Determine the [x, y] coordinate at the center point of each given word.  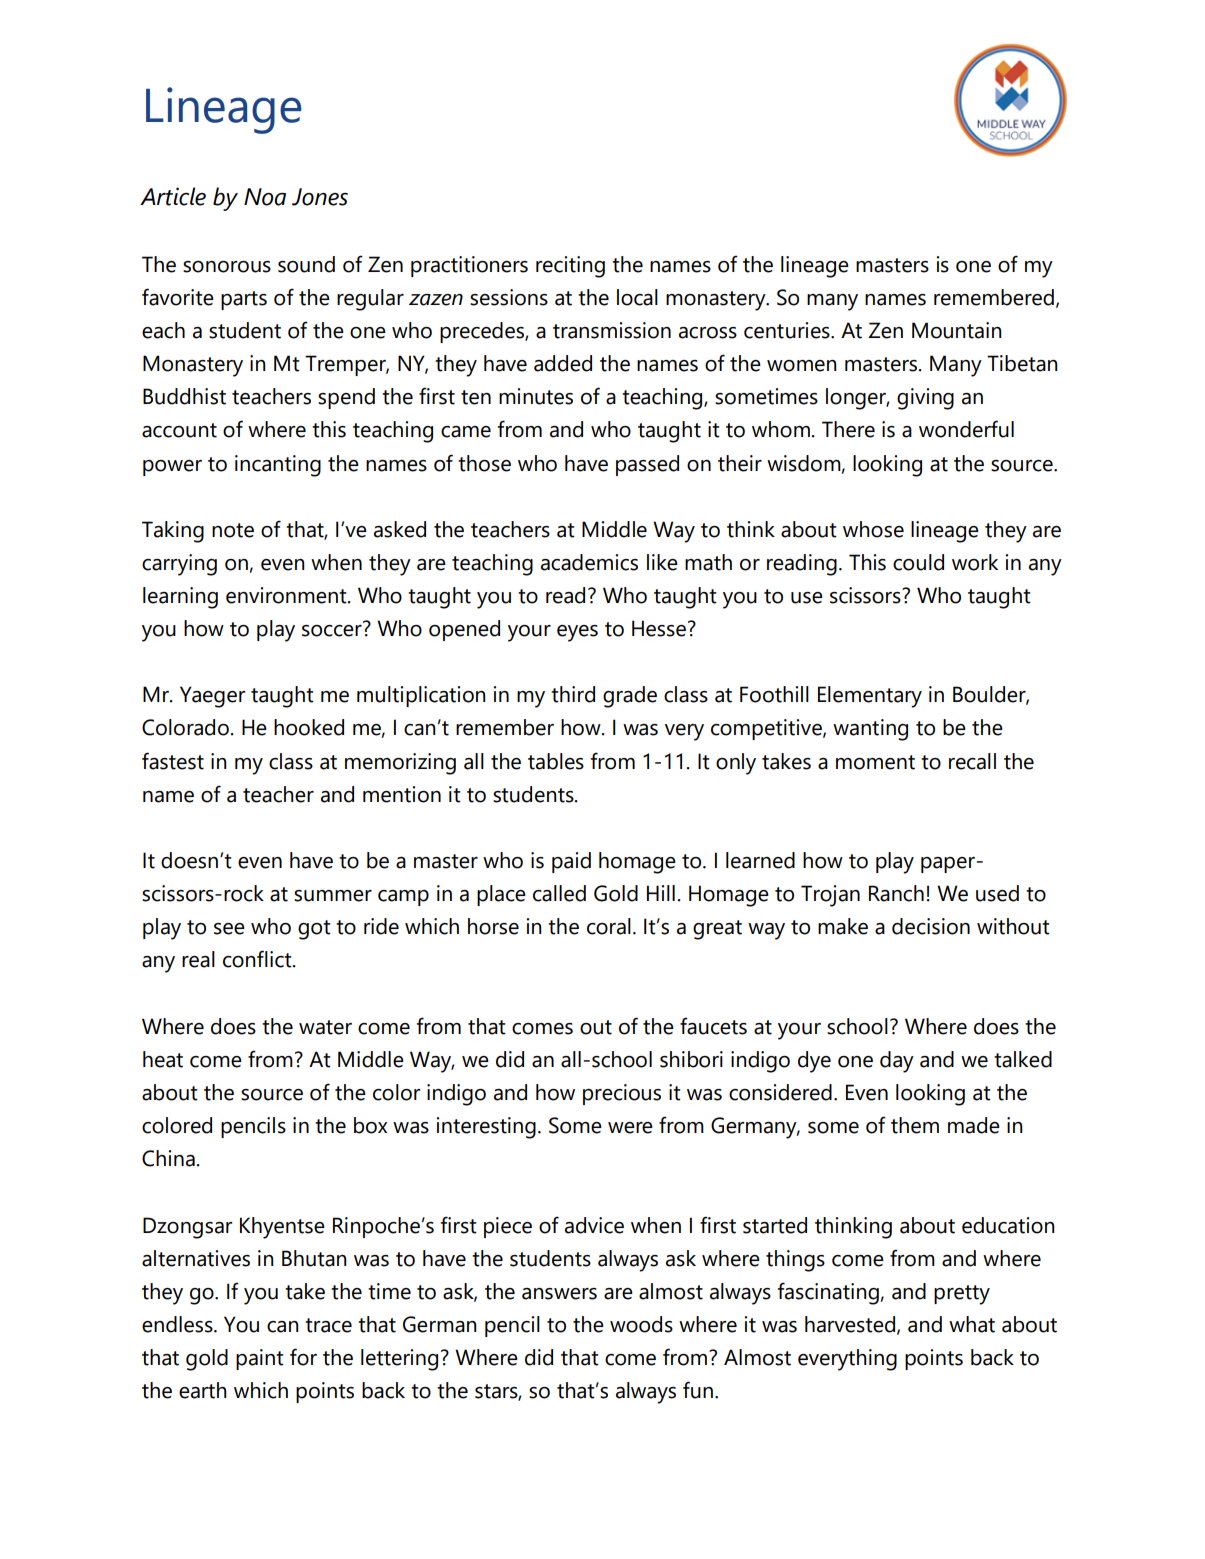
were [630, 1128]
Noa [265, 197]
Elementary [870, 697]
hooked [309, 727]
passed [647, 465]
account [179, 430]
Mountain [957, 330]
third [573, 694]
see [229, 929]
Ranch [896, 893]
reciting [570, 267]
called [559, 893]
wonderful [966, 429]
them [915, 1125]
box [370, 1125]
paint [260, 1359]
